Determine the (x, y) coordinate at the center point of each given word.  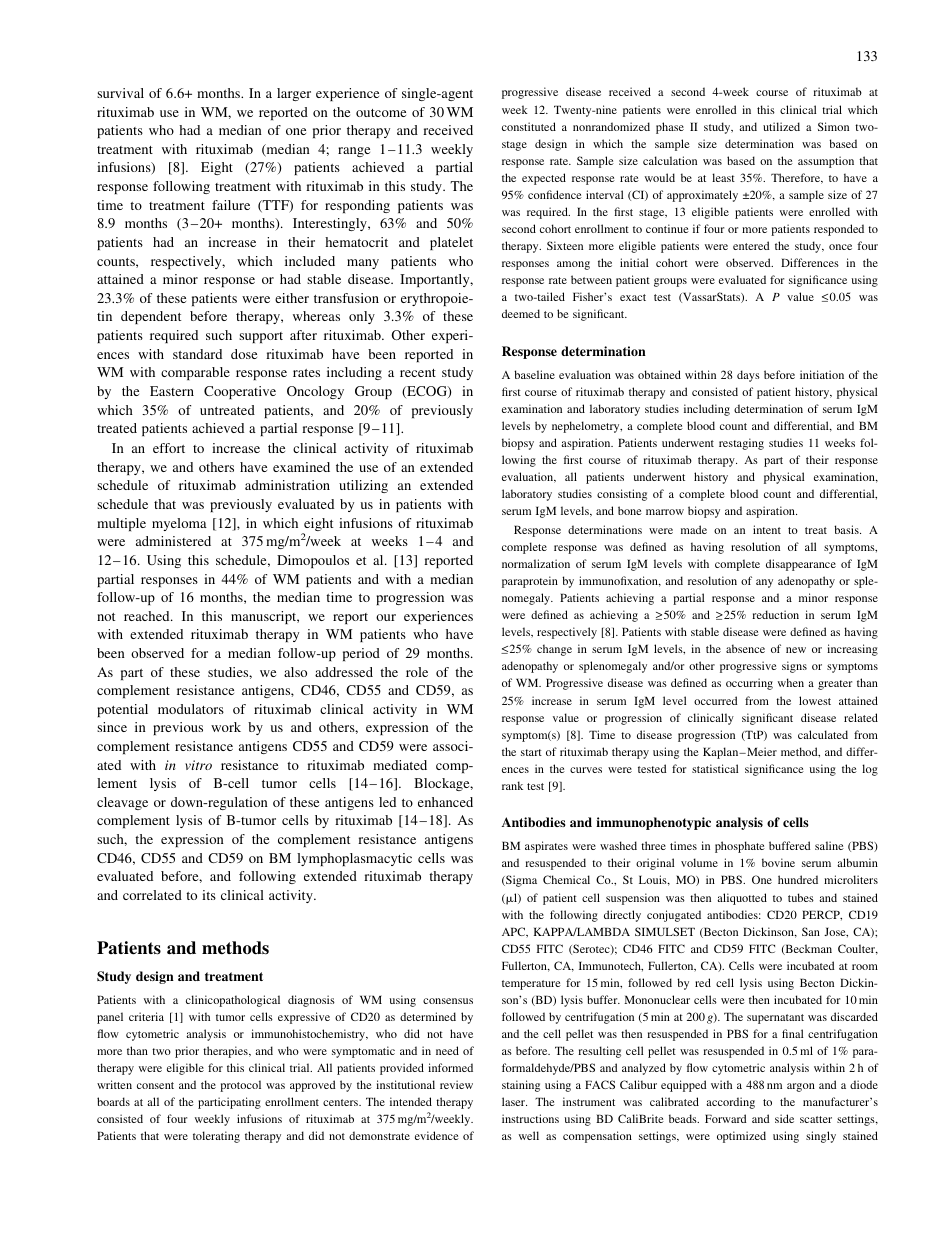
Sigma (520, 881)
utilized (781, 126)
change (554, 650)
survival (120, 93)
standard (197, 354)
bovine (778, 862)
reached (148, 616)
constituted (529, 126)
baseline (534, 374)
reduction (775, 614)
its (209, 895)
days (748, 376)
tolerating (216, 1137)
